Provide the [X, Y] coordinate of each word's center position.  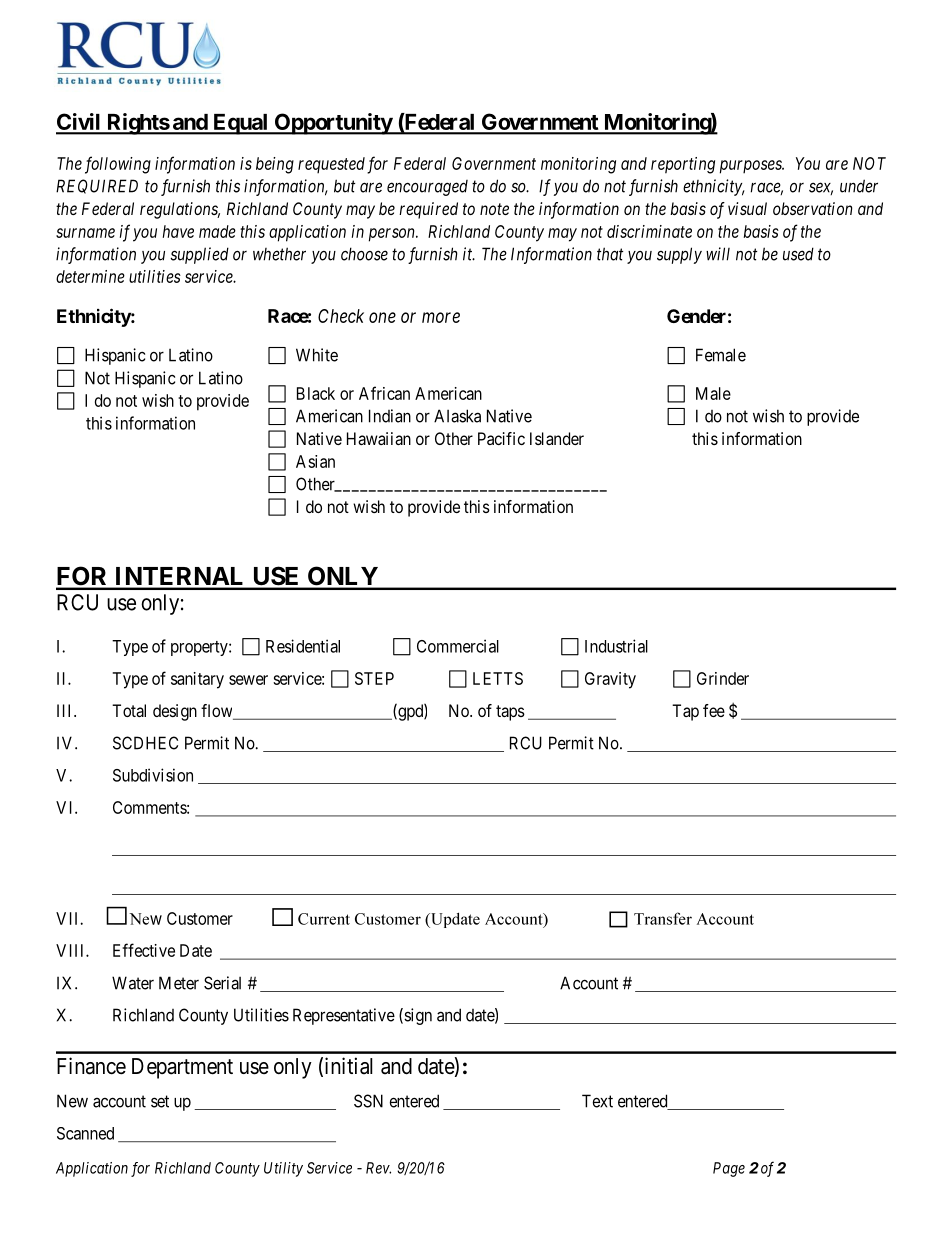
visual [747, 208]
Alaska [457, 416]
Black [316, 393]
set [160, 1101]
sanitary [197, 680]
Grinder [723, 678]
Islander [557, 438]
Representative [344, 1016]
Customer [200, 918]
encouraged [427, 188]
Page [729, 1169]
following [118, 165]
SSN [368, 1101]
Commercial [458, 646]
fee [714, 710]
